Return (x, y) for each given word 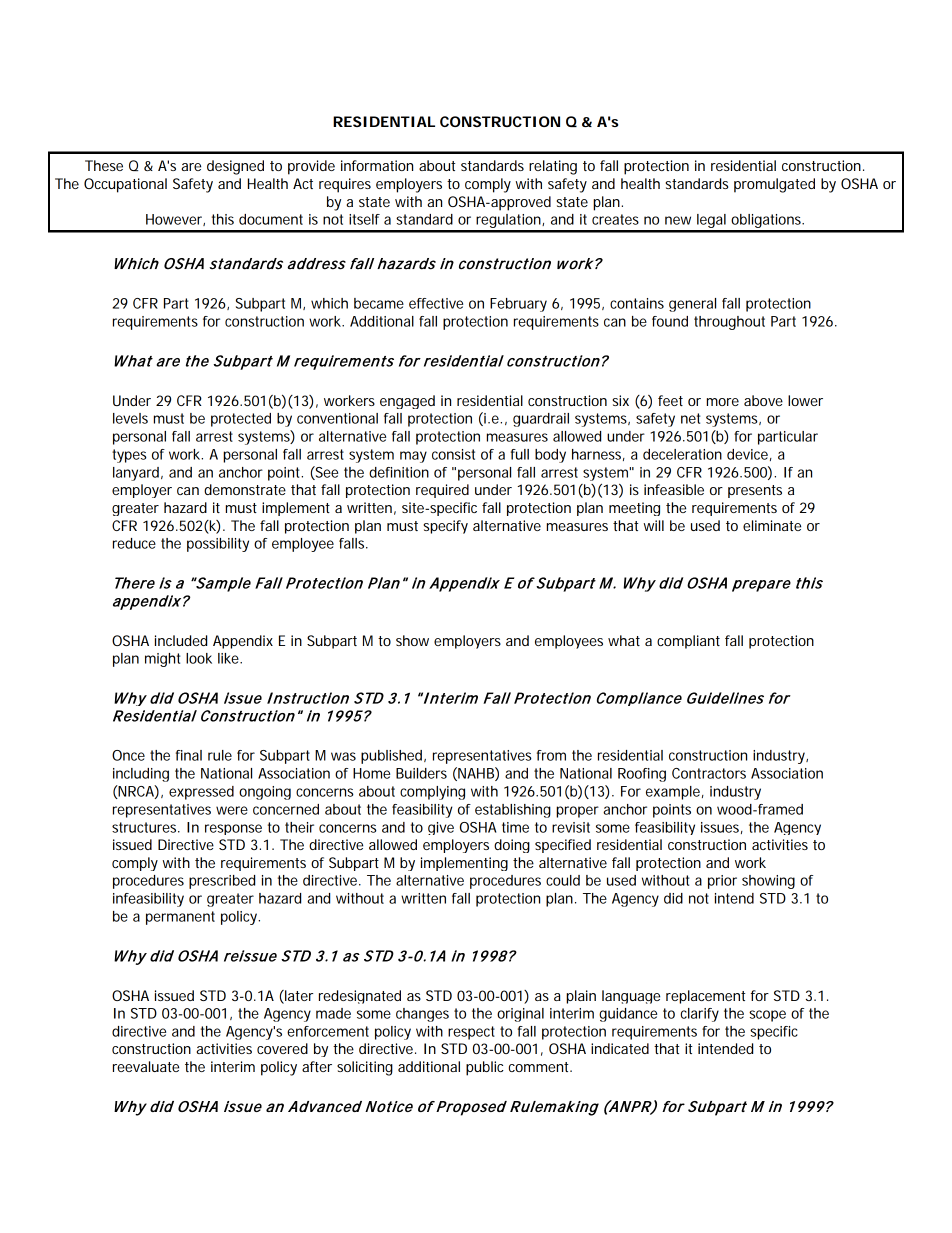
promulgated (774, 185)
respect (471, 1033)
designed (235, 167)
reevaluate (146, 1066)
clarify (700, 1015)
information (377, 165)
